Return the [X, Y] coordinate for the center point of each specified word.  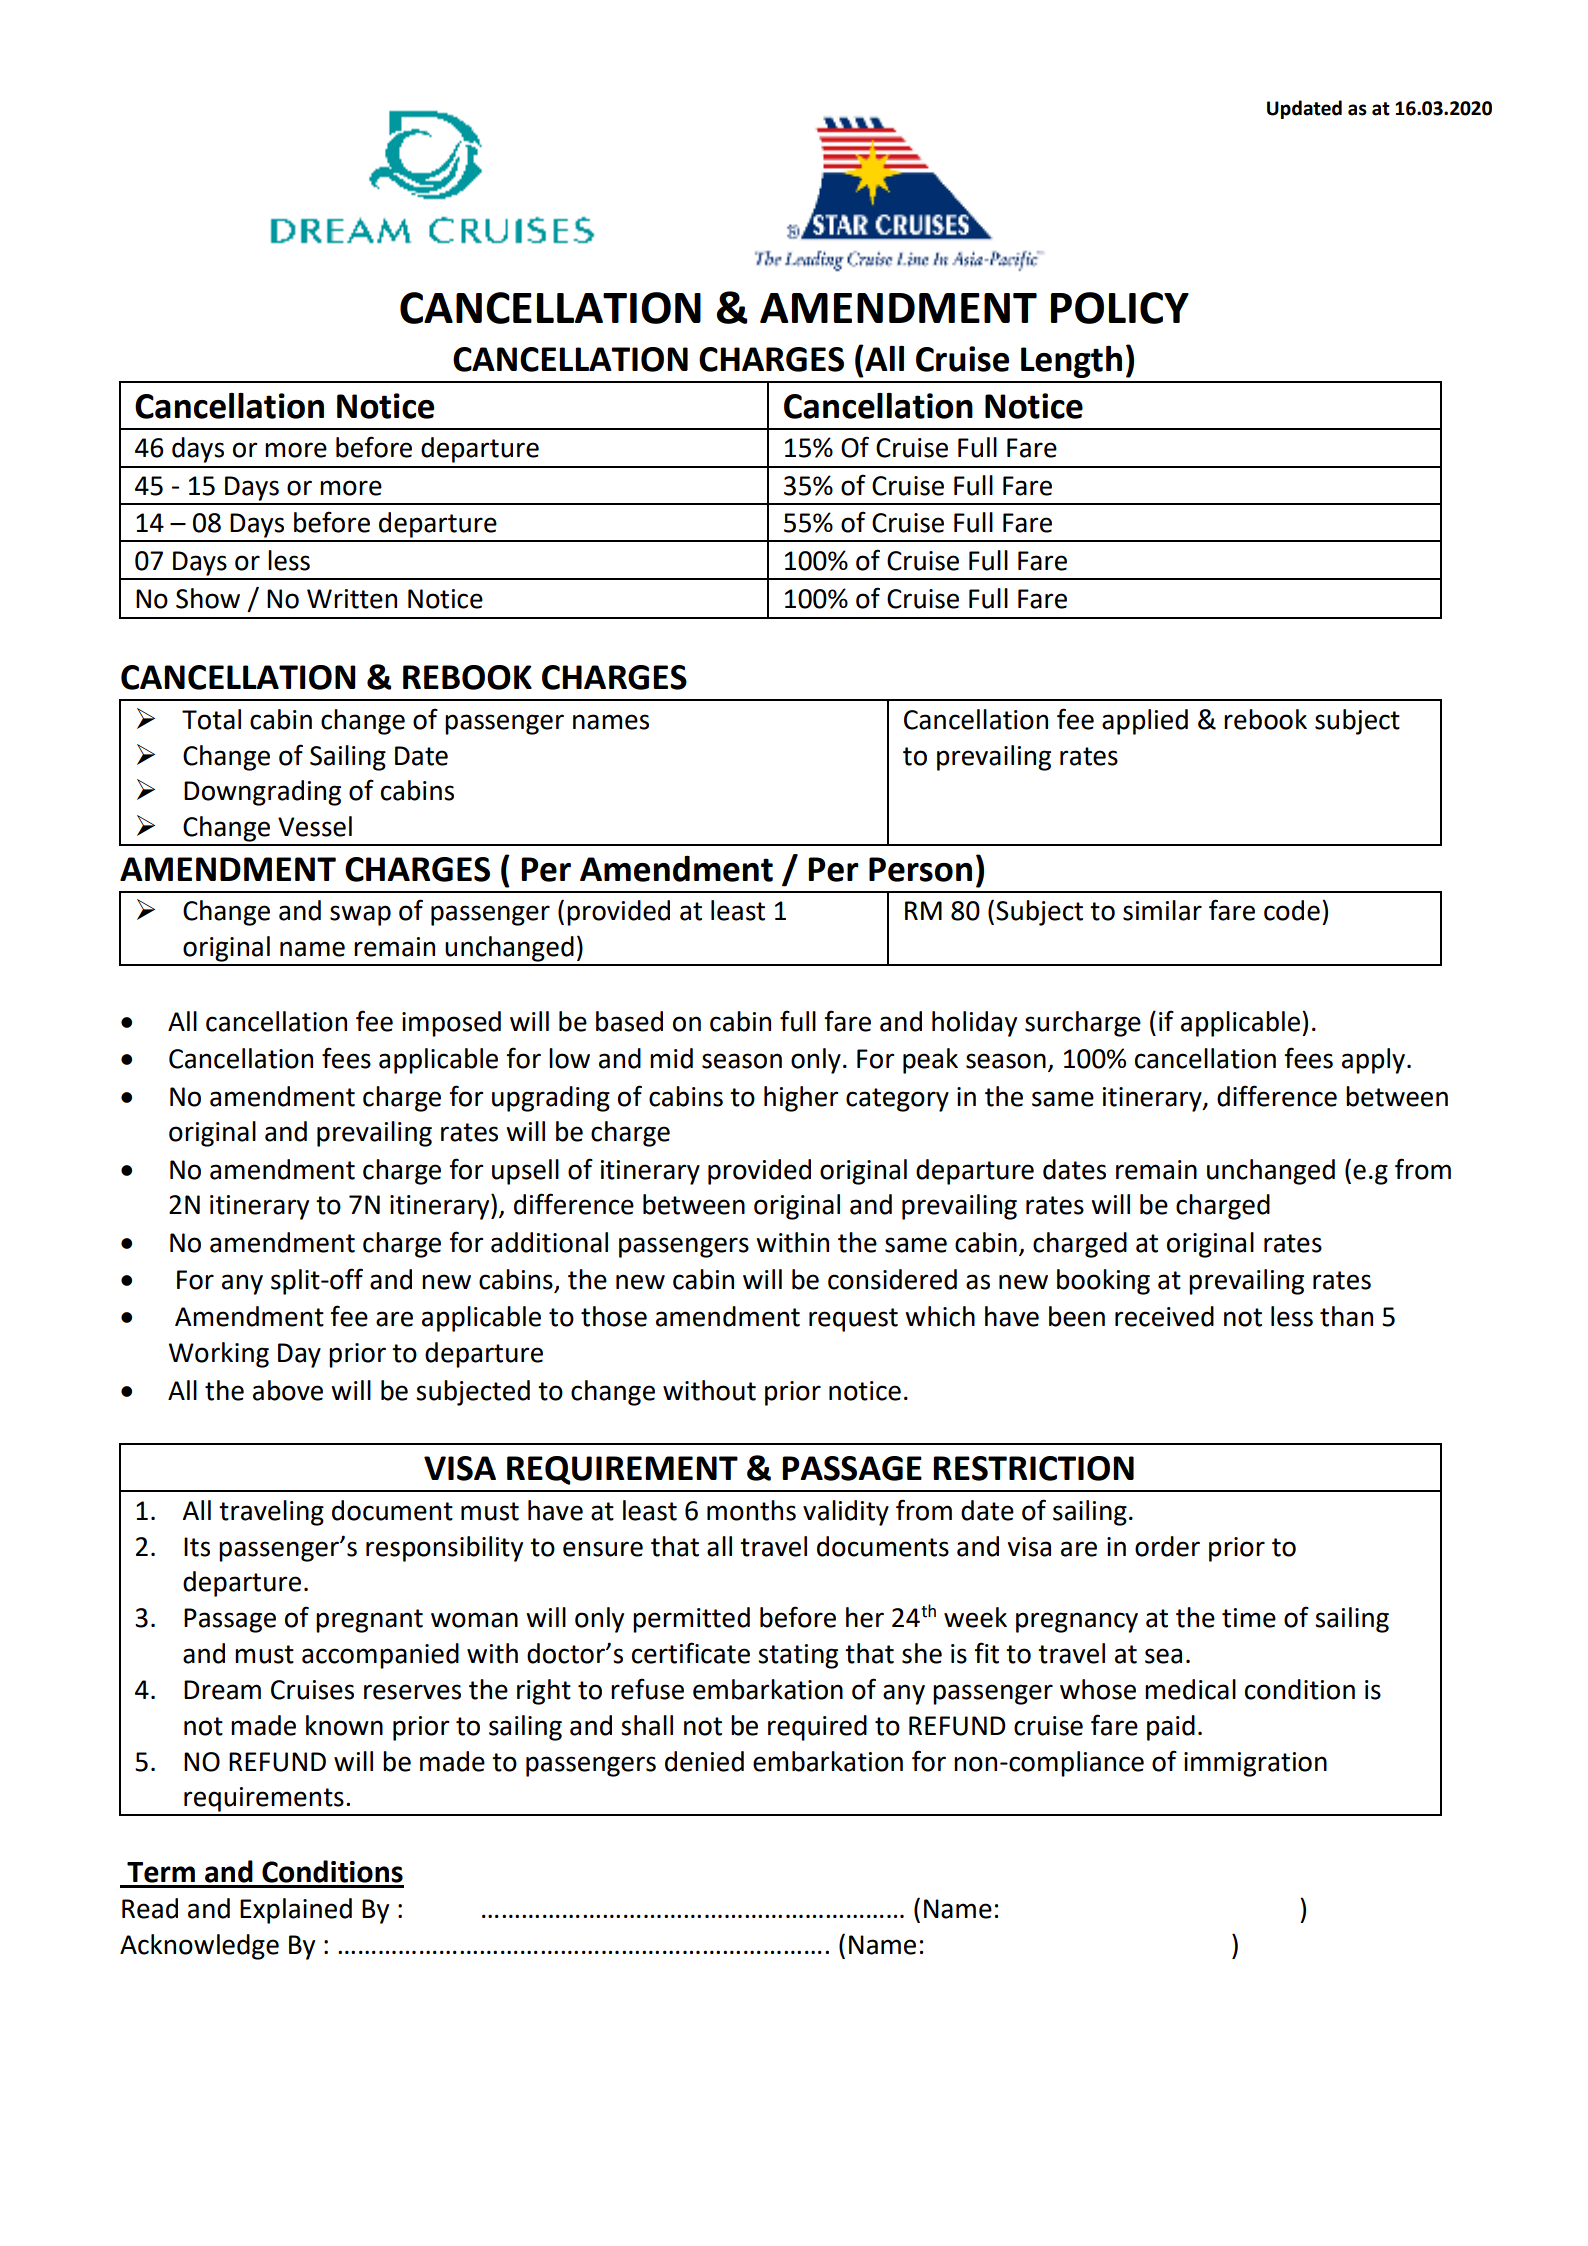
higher [801, 1099]
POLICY [1120, 308]
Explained [296, 1911]
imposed [451, 1024]
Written [352, 599]
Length [1071, 362]
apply [1373, 1061]
